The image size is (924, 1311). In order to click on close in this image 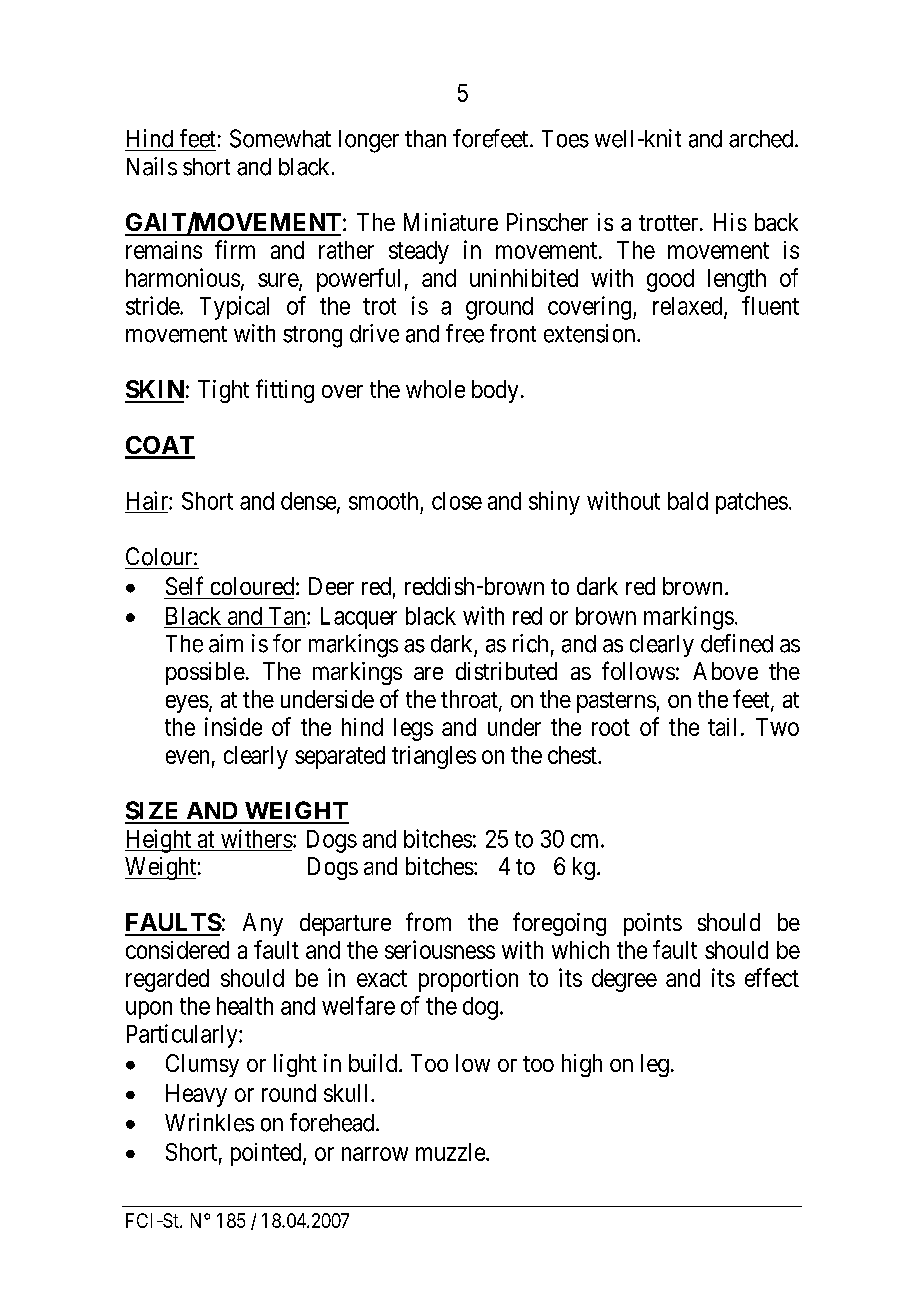, I will do `click(457, 501)`.
